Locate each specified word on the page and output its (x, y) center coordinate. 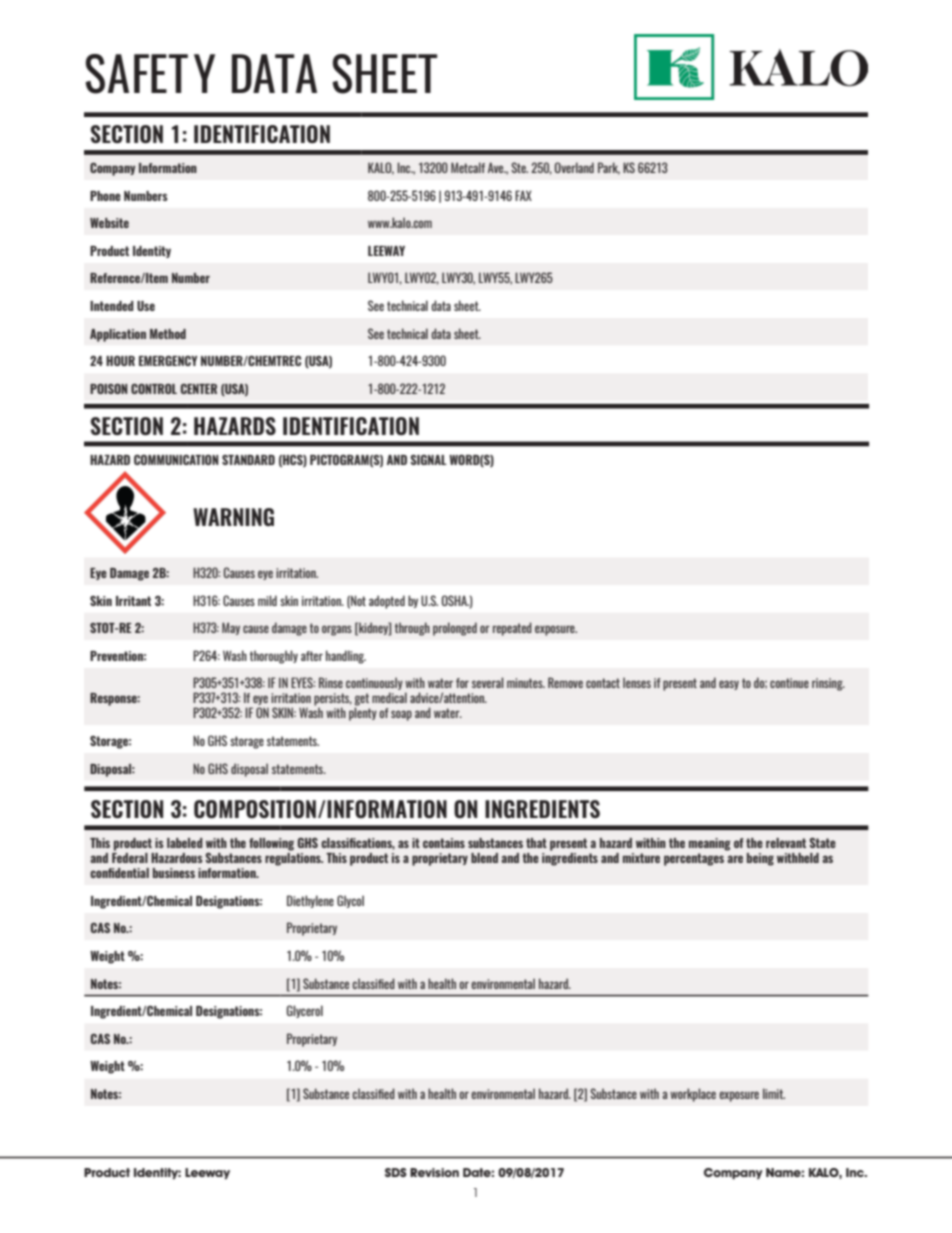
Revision (434, 1172)
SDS (396, 1172)
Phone (105, 196)
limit (774, 1093)
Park (609, 168)
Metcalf (468, 167)
